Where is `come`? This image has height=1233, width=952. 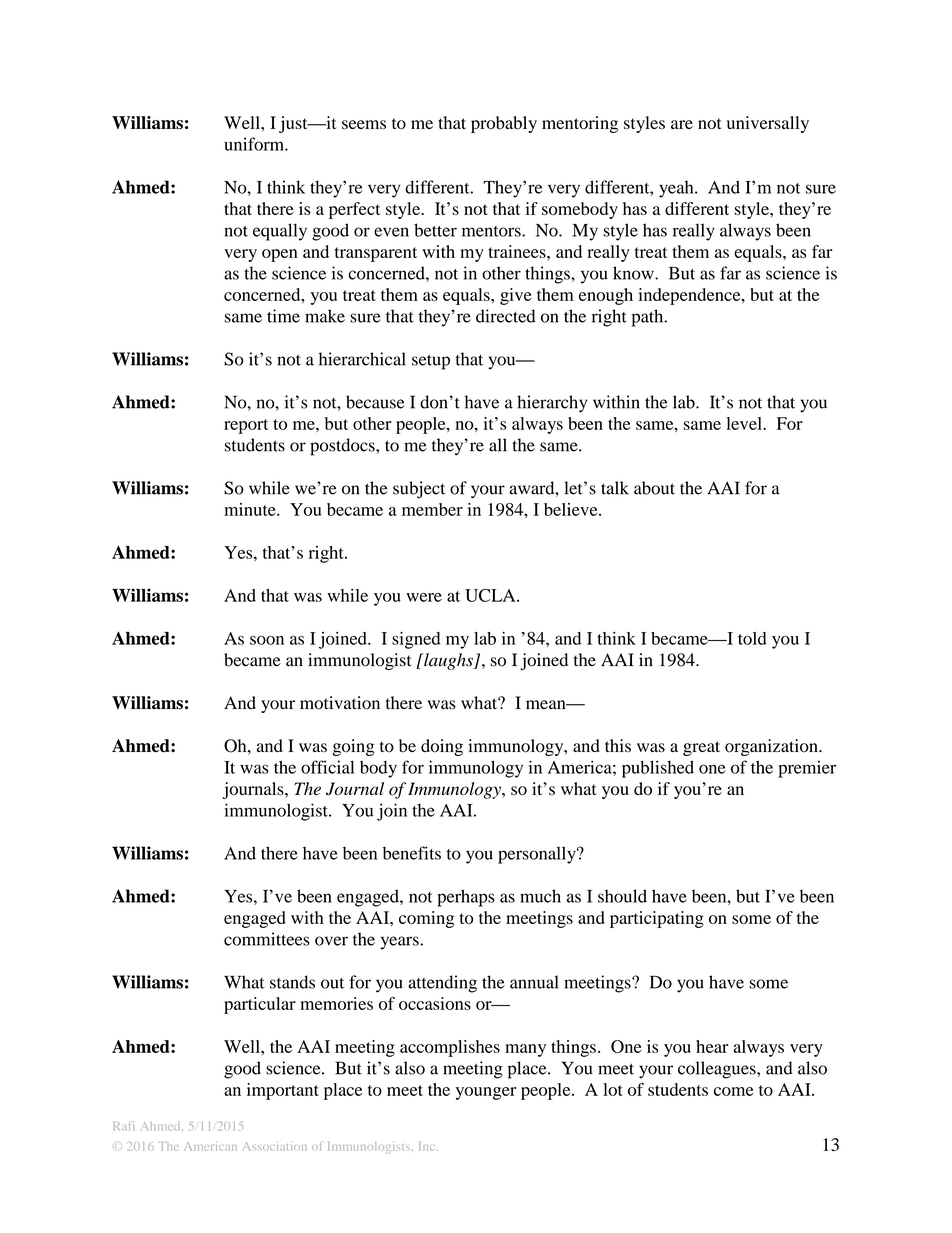 come is located at coordinates (734, 1091).
